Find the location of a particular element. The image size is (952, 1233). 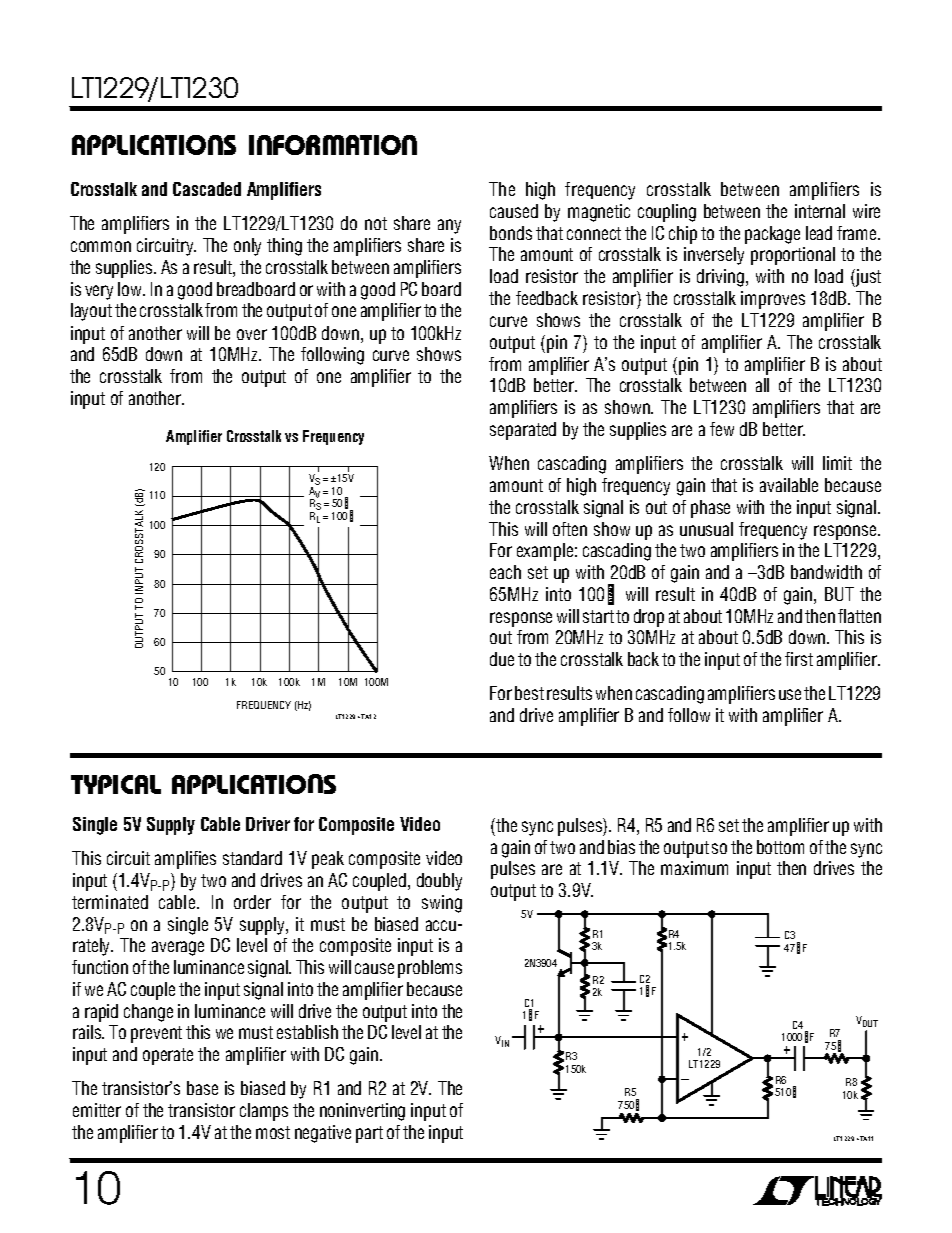

part is located at coordinates (369, 1134).
